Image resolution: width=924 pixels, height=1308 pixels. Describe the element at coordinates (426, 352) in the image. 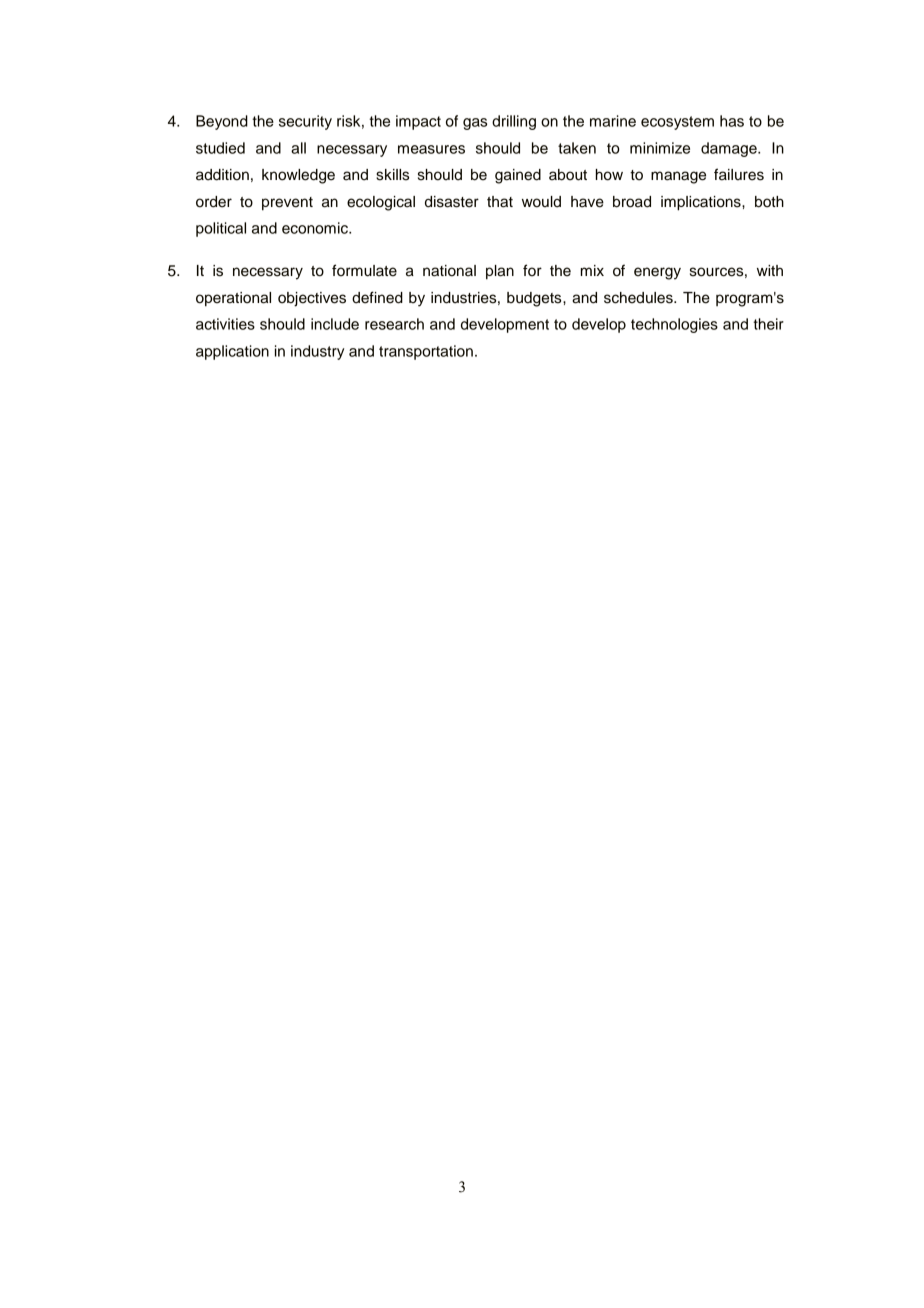

I see `transportation` at that location.
